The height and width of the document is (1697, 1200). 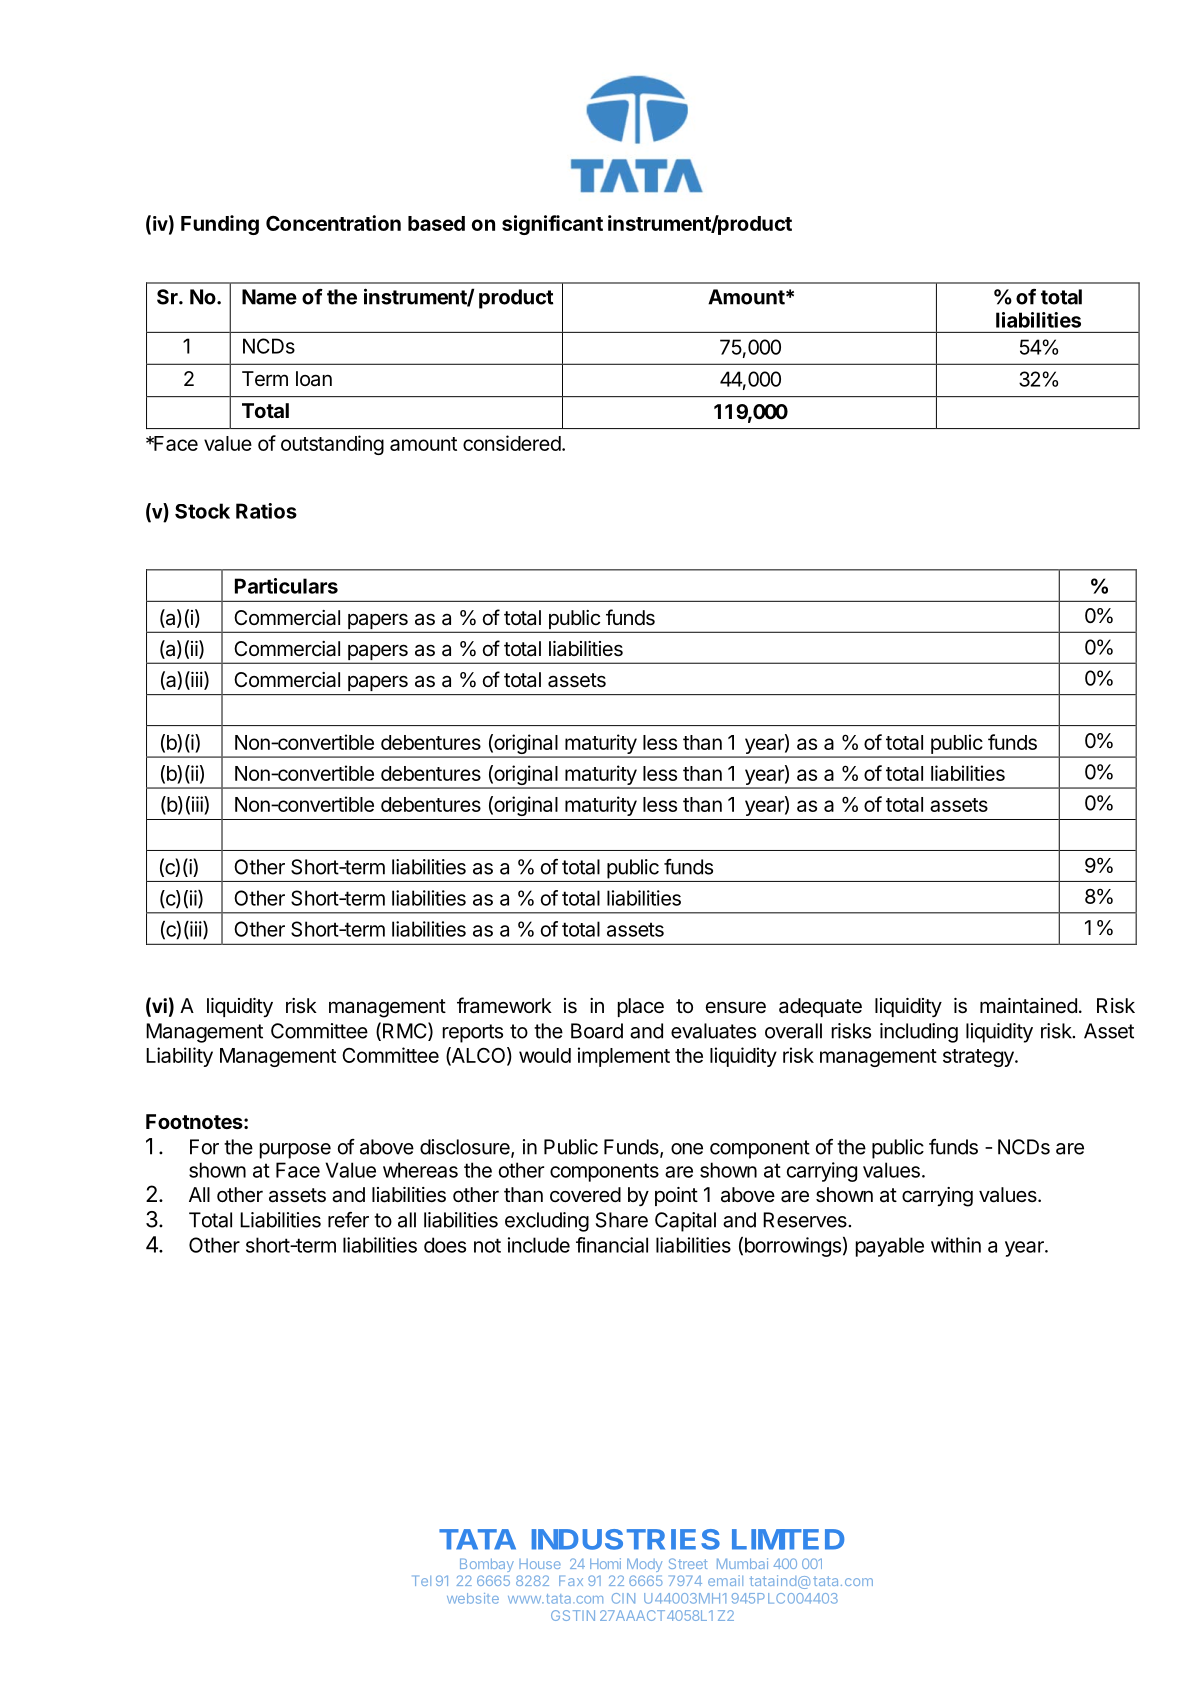 I want to click on considered, so click(x=512, y=443).
